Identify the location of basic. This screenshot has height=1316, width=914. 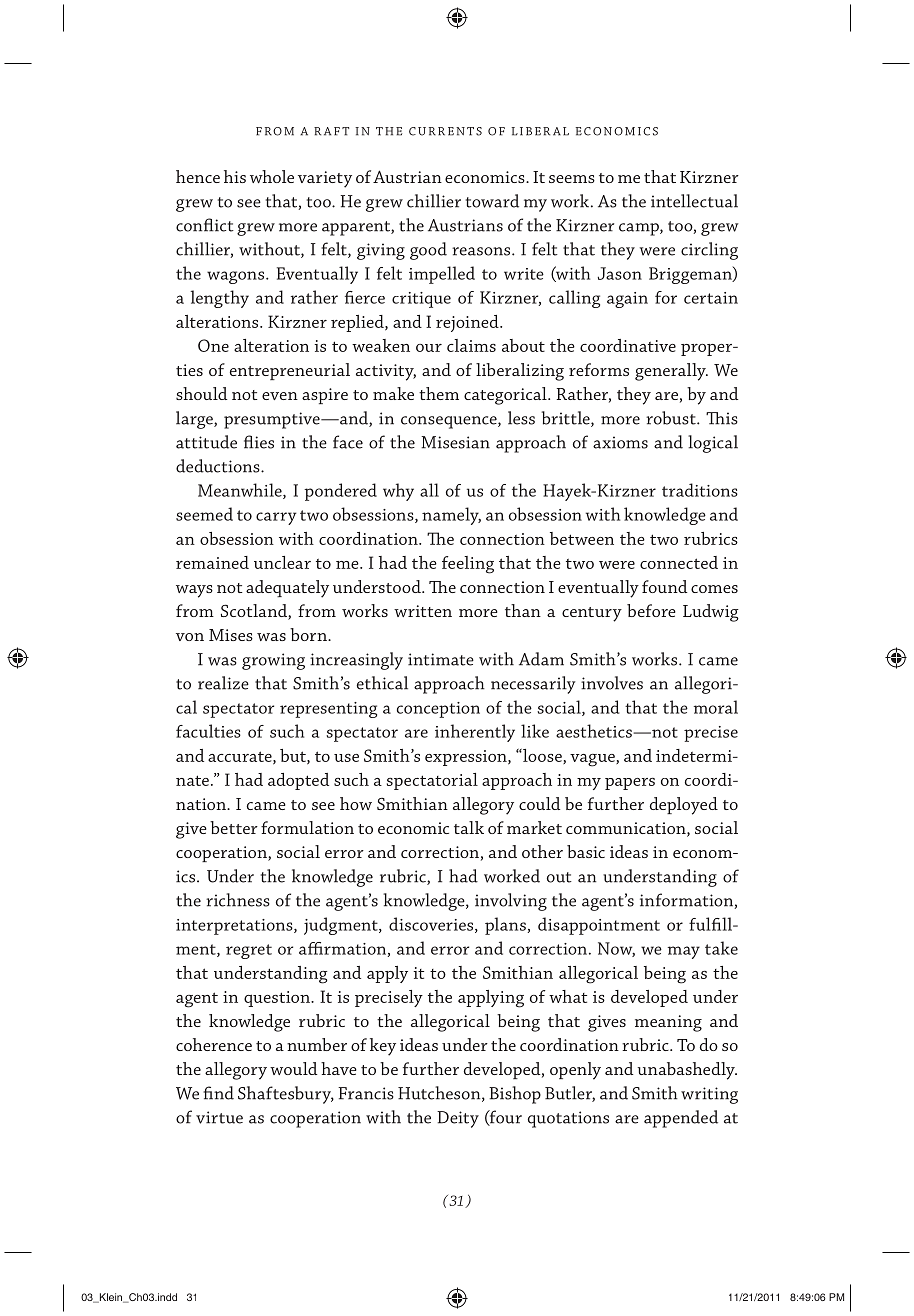
(586, 851).
